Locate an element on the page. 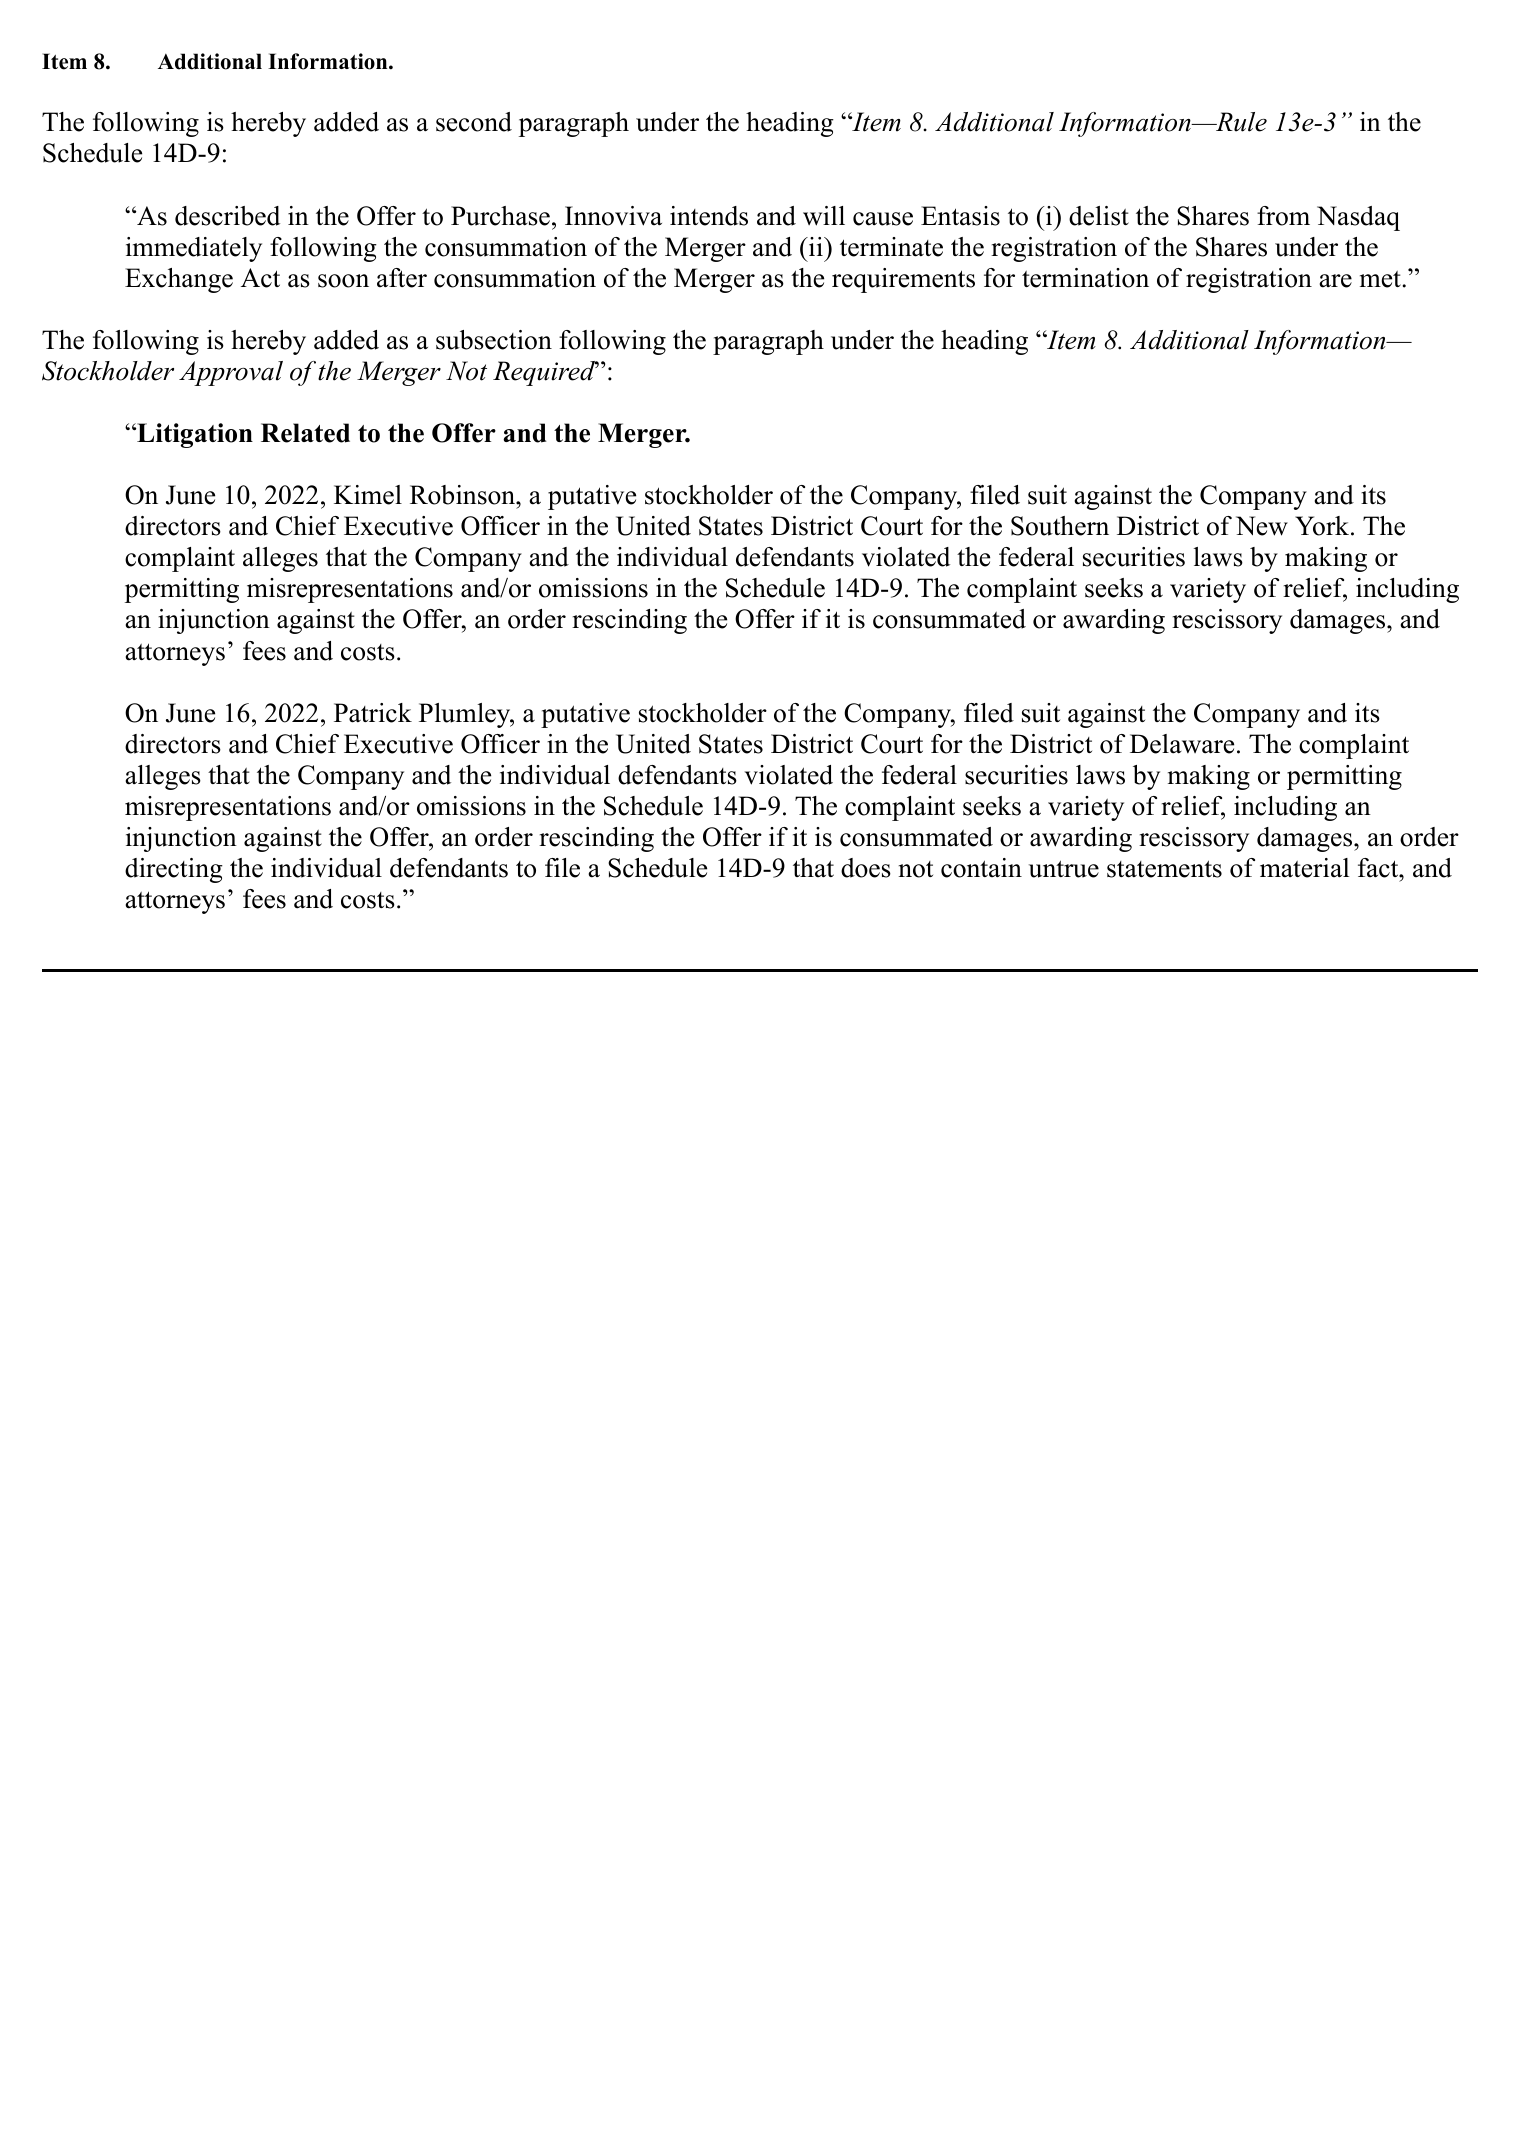  second is located at coordinates (474, 122).
